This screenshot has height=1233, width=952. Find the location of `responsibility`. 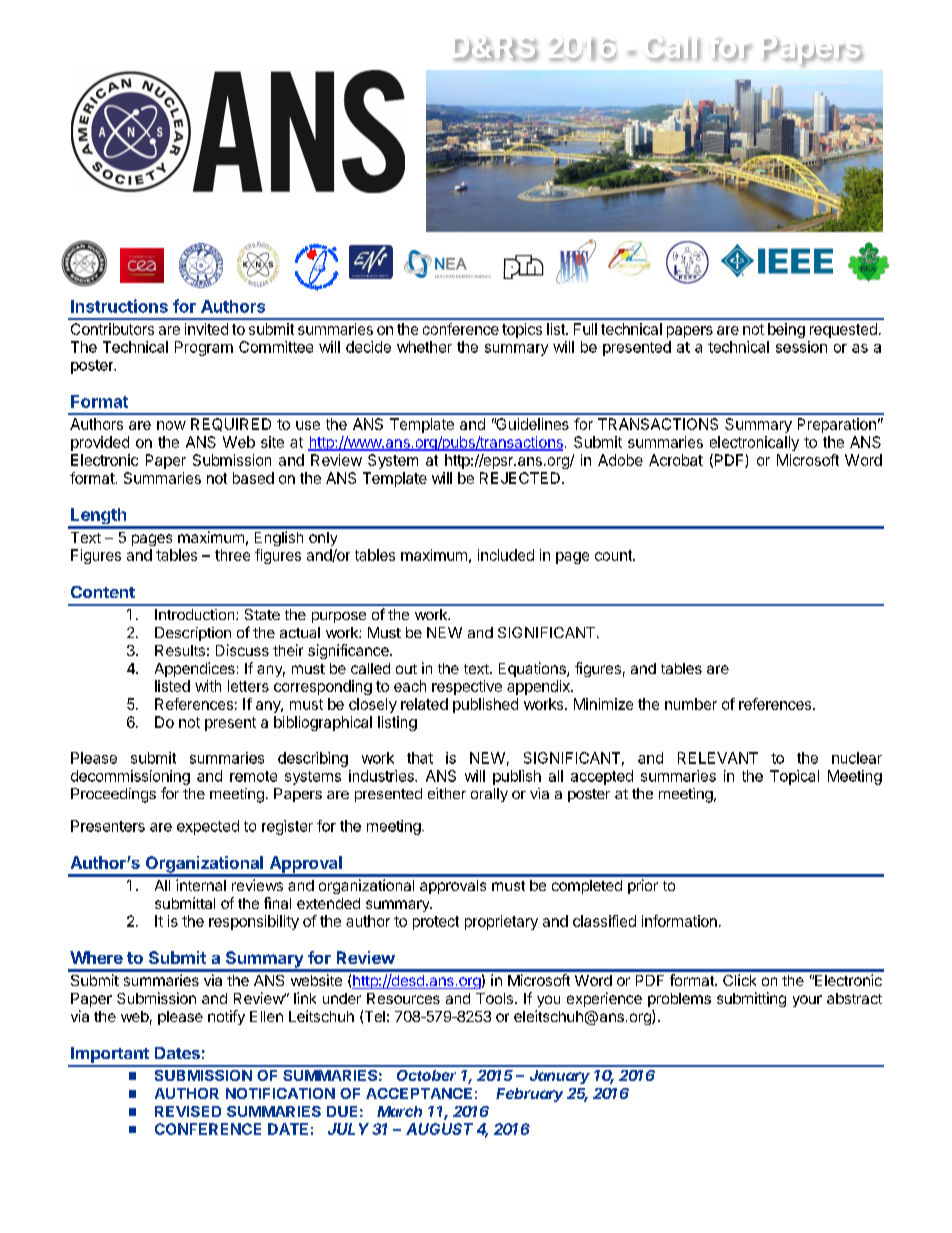

responsibility is located at coordinates (254, 922).
